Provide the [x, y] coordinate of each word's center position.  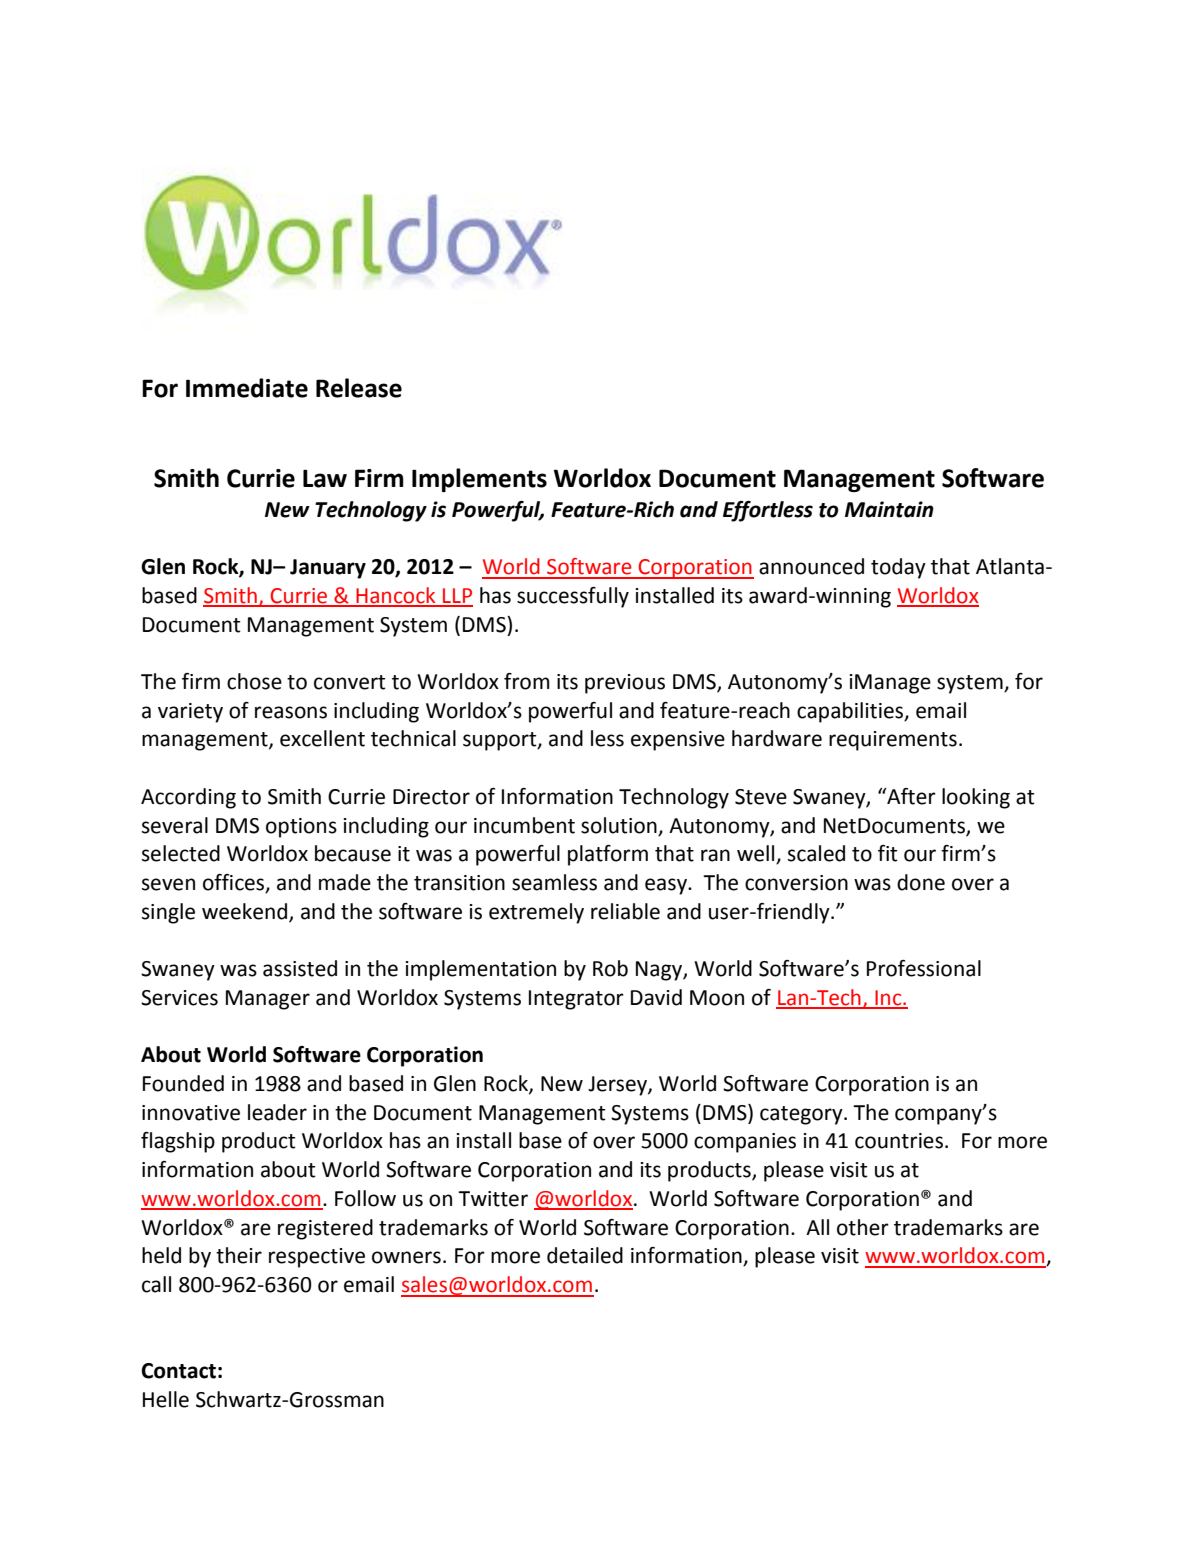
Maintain [889, 509]
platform [608, 855]
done [921, 882]
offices [235, 883]
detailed [585, 1255]
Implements [479, 480]
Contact [178, 1371]
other [863, 1227]
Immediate [247, 388]
